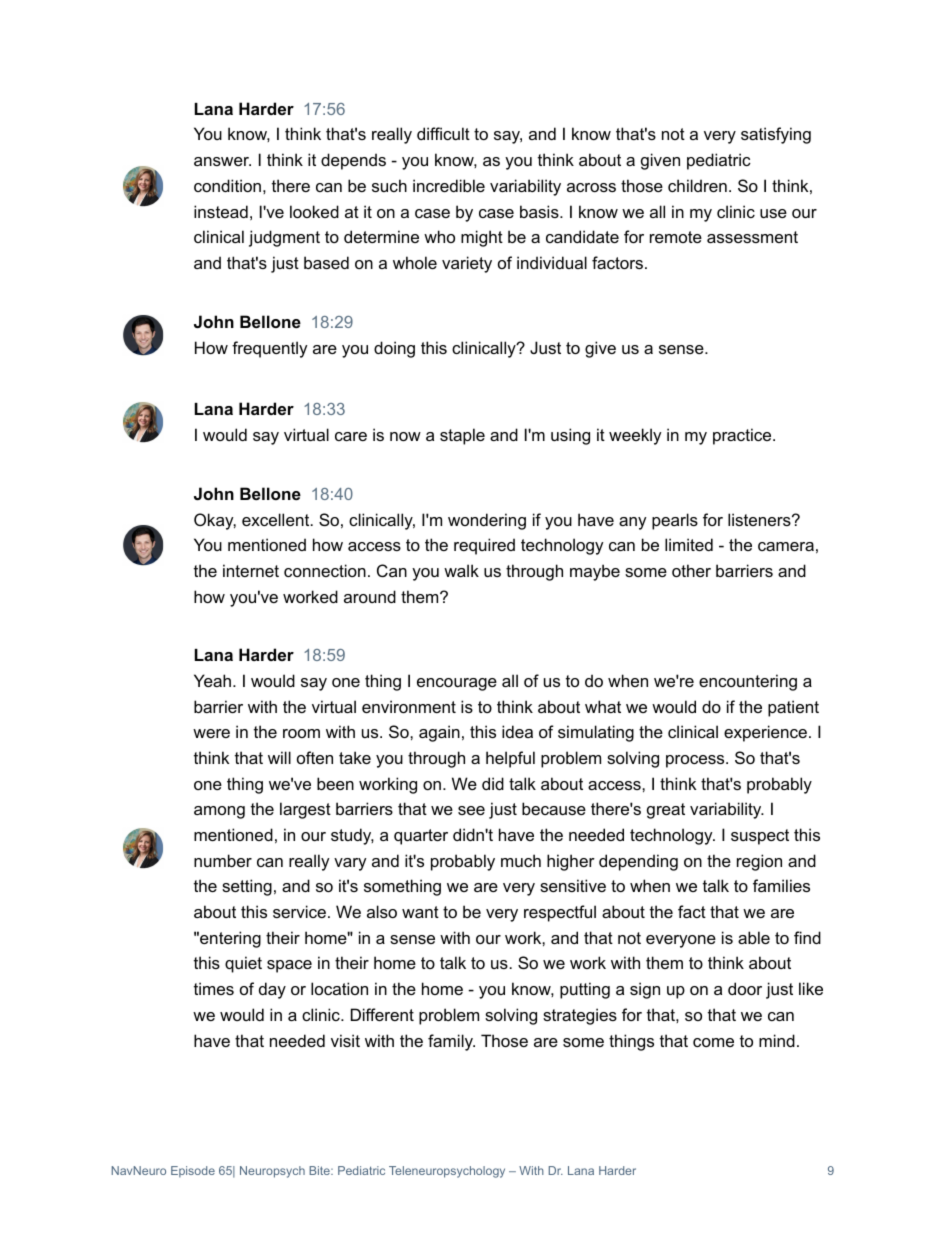 The width and height of the screenshot is (952, 1233). I want to click on incredible, so click(449, 185).
